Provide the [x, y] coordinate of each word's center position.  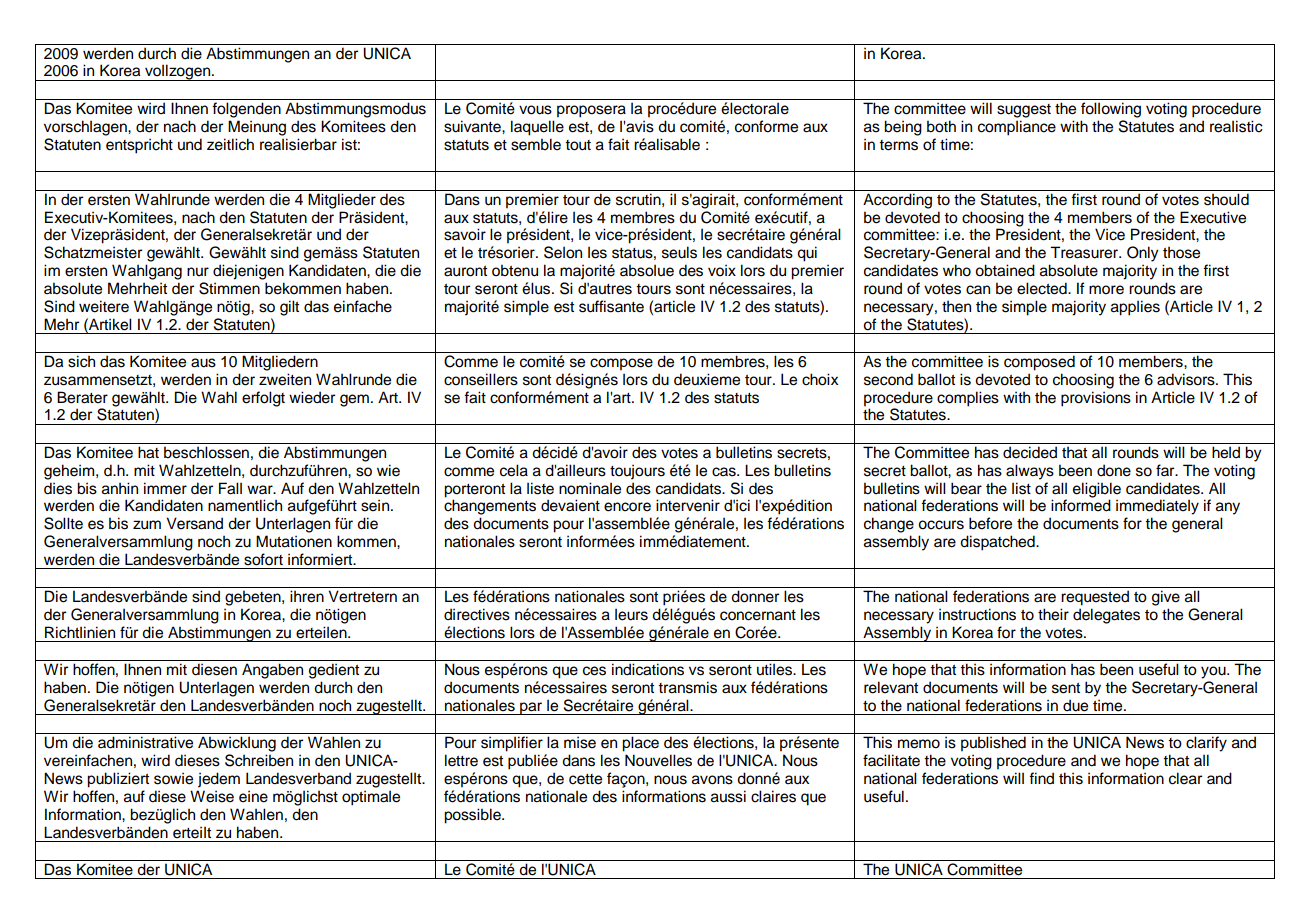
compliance [1017, 128]
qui [807, 254]
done [1114, 470]
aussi [728, 796]
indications [648, 669]
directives [477, 614]
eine [253, 796]
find [1041, 778]
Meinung [257, 128]
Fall [230, 488]
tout [578, 145]
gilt [289, 308]
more [1106, 290]
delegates [1106, 616]
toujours [637, 472]
